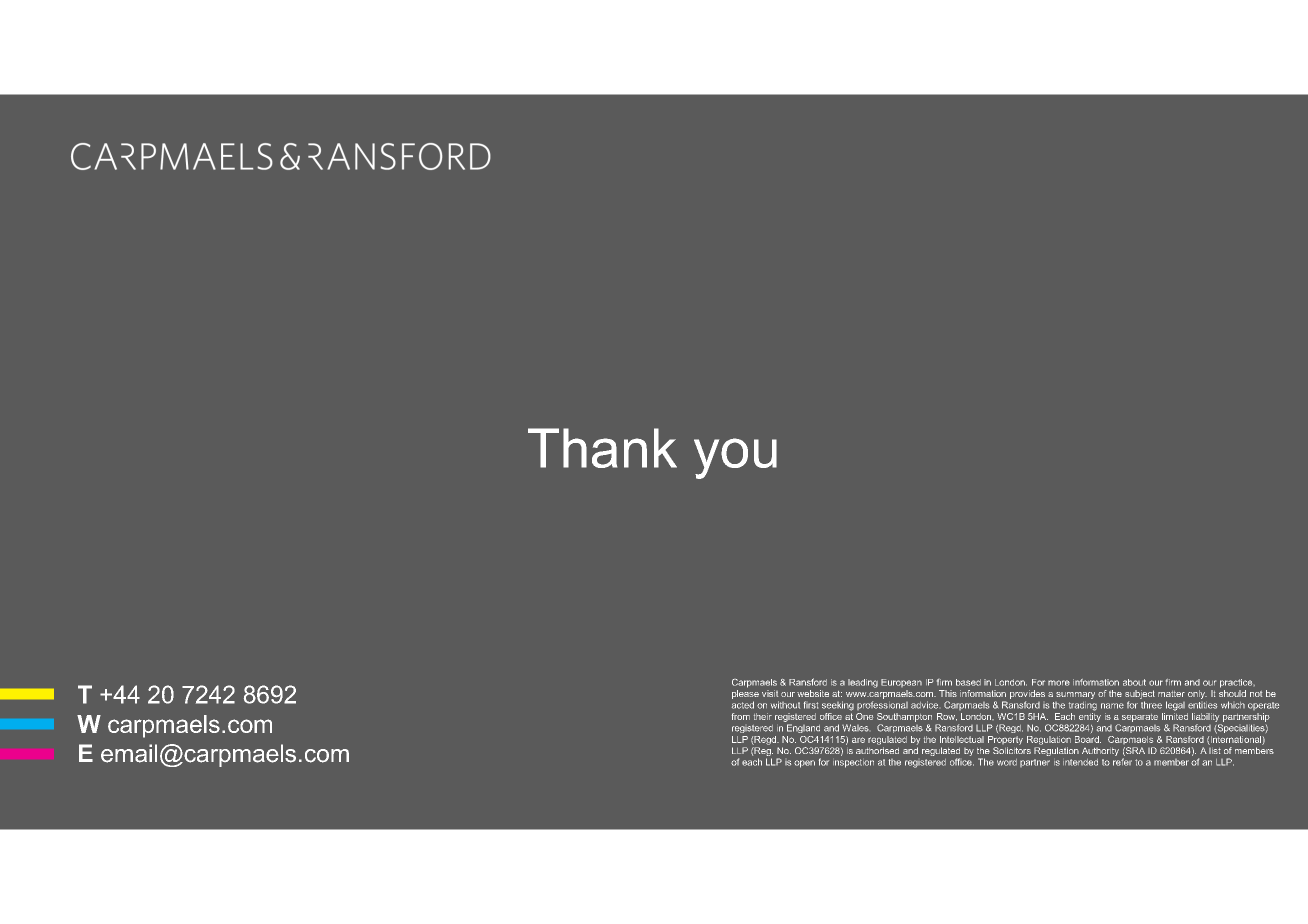  Describe the element at coordinates (1083, 706) in the document. I see `trading` at that location.
